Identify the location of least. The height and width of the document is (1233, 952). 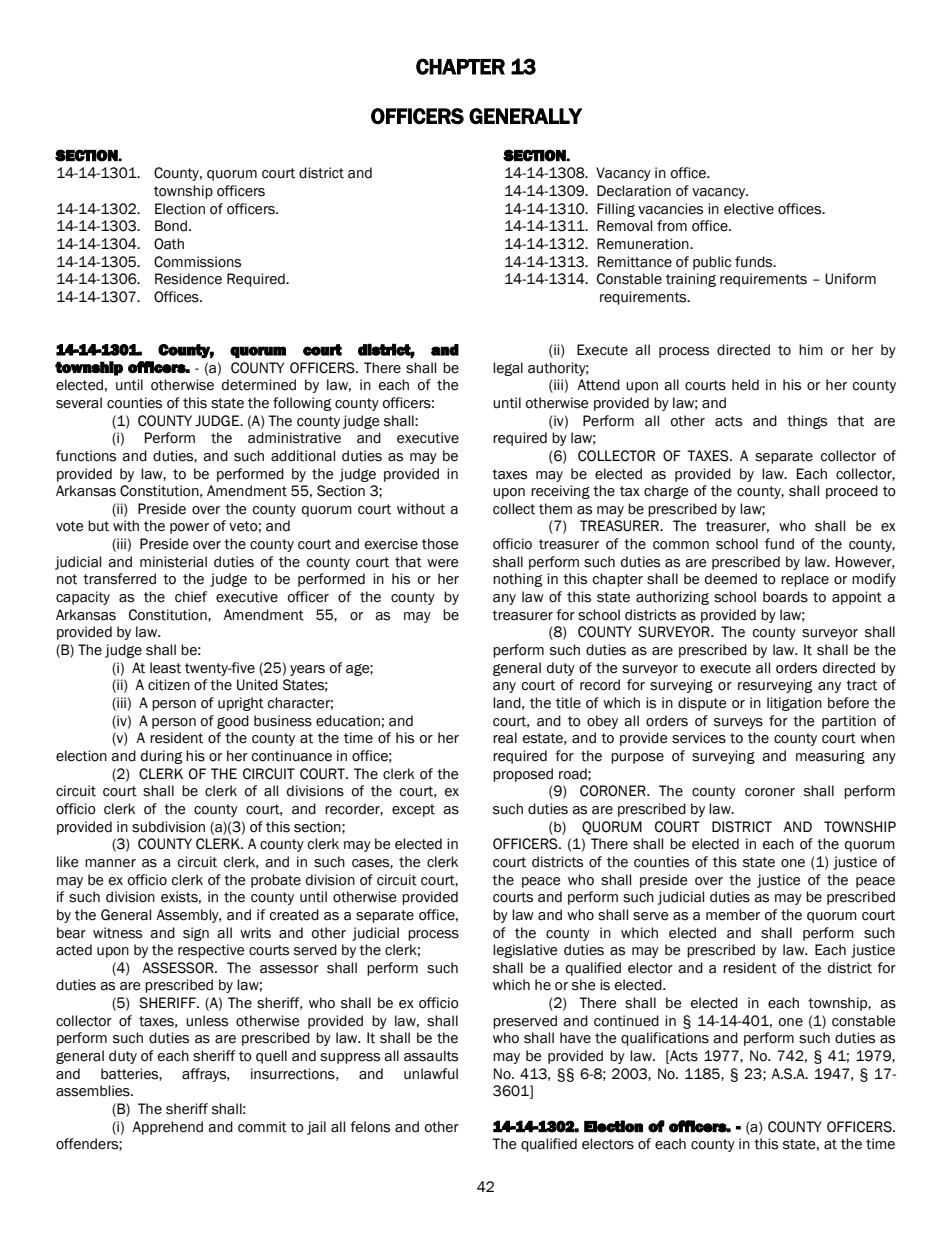
(165, 668).
